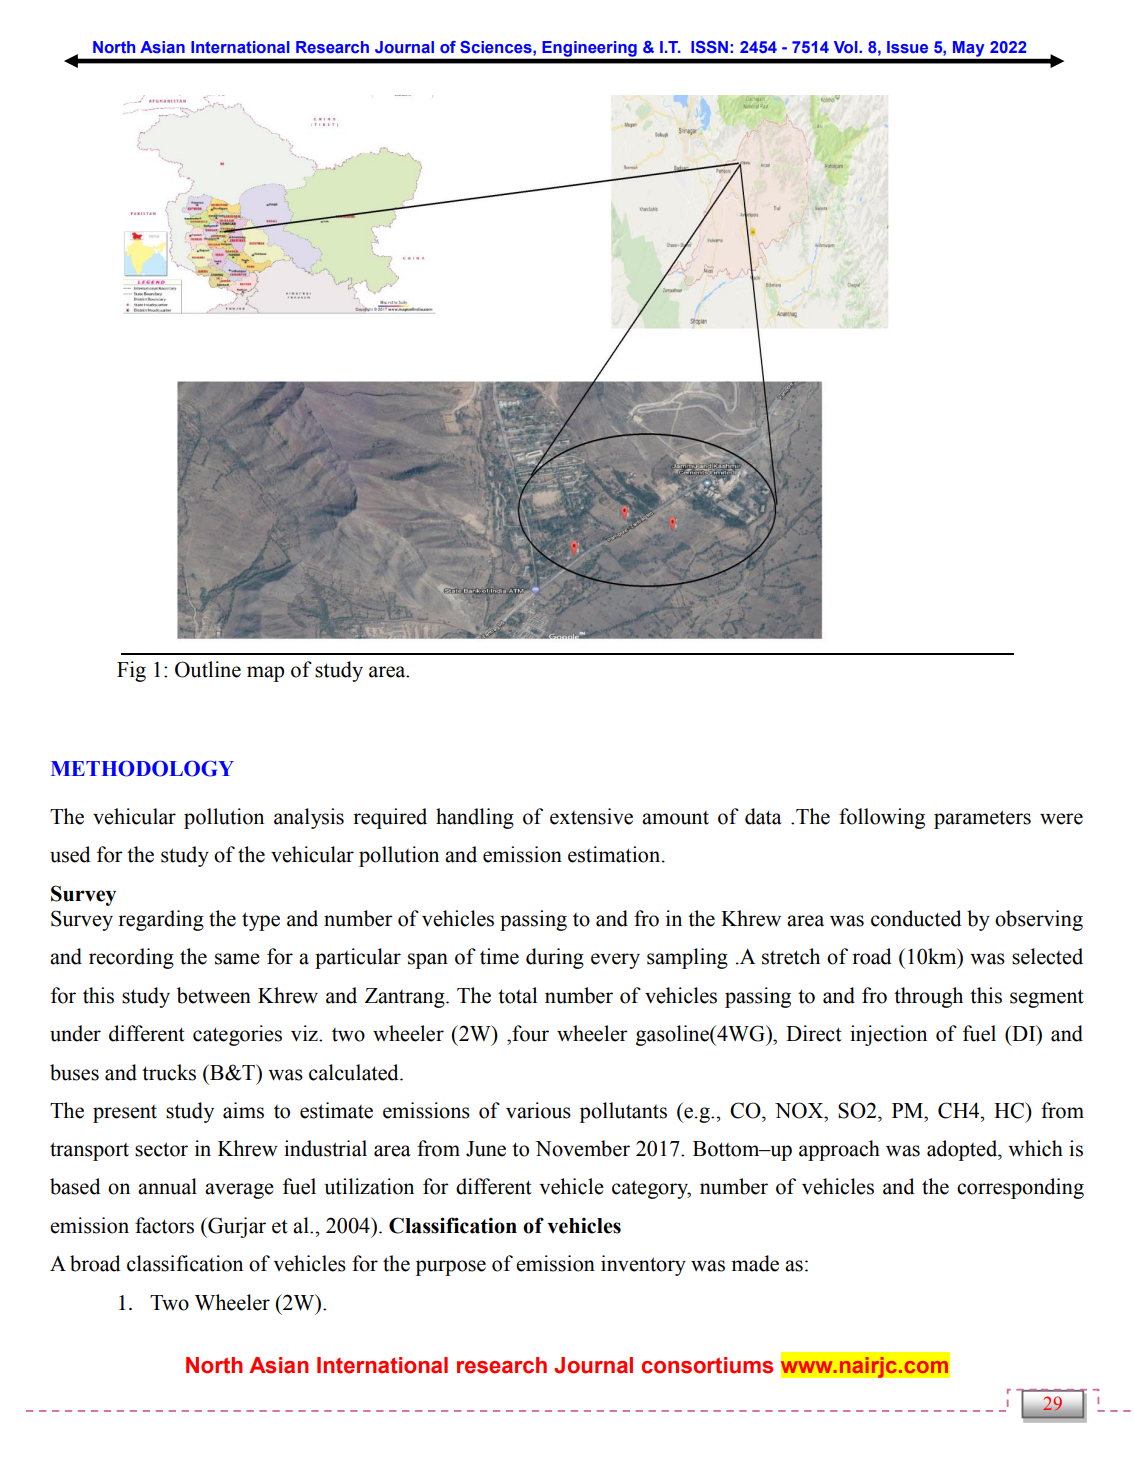 The image size is (1134, 1467). Describe the element at coordinates (70, 854) in the screenshot. I see `used` at that location.
